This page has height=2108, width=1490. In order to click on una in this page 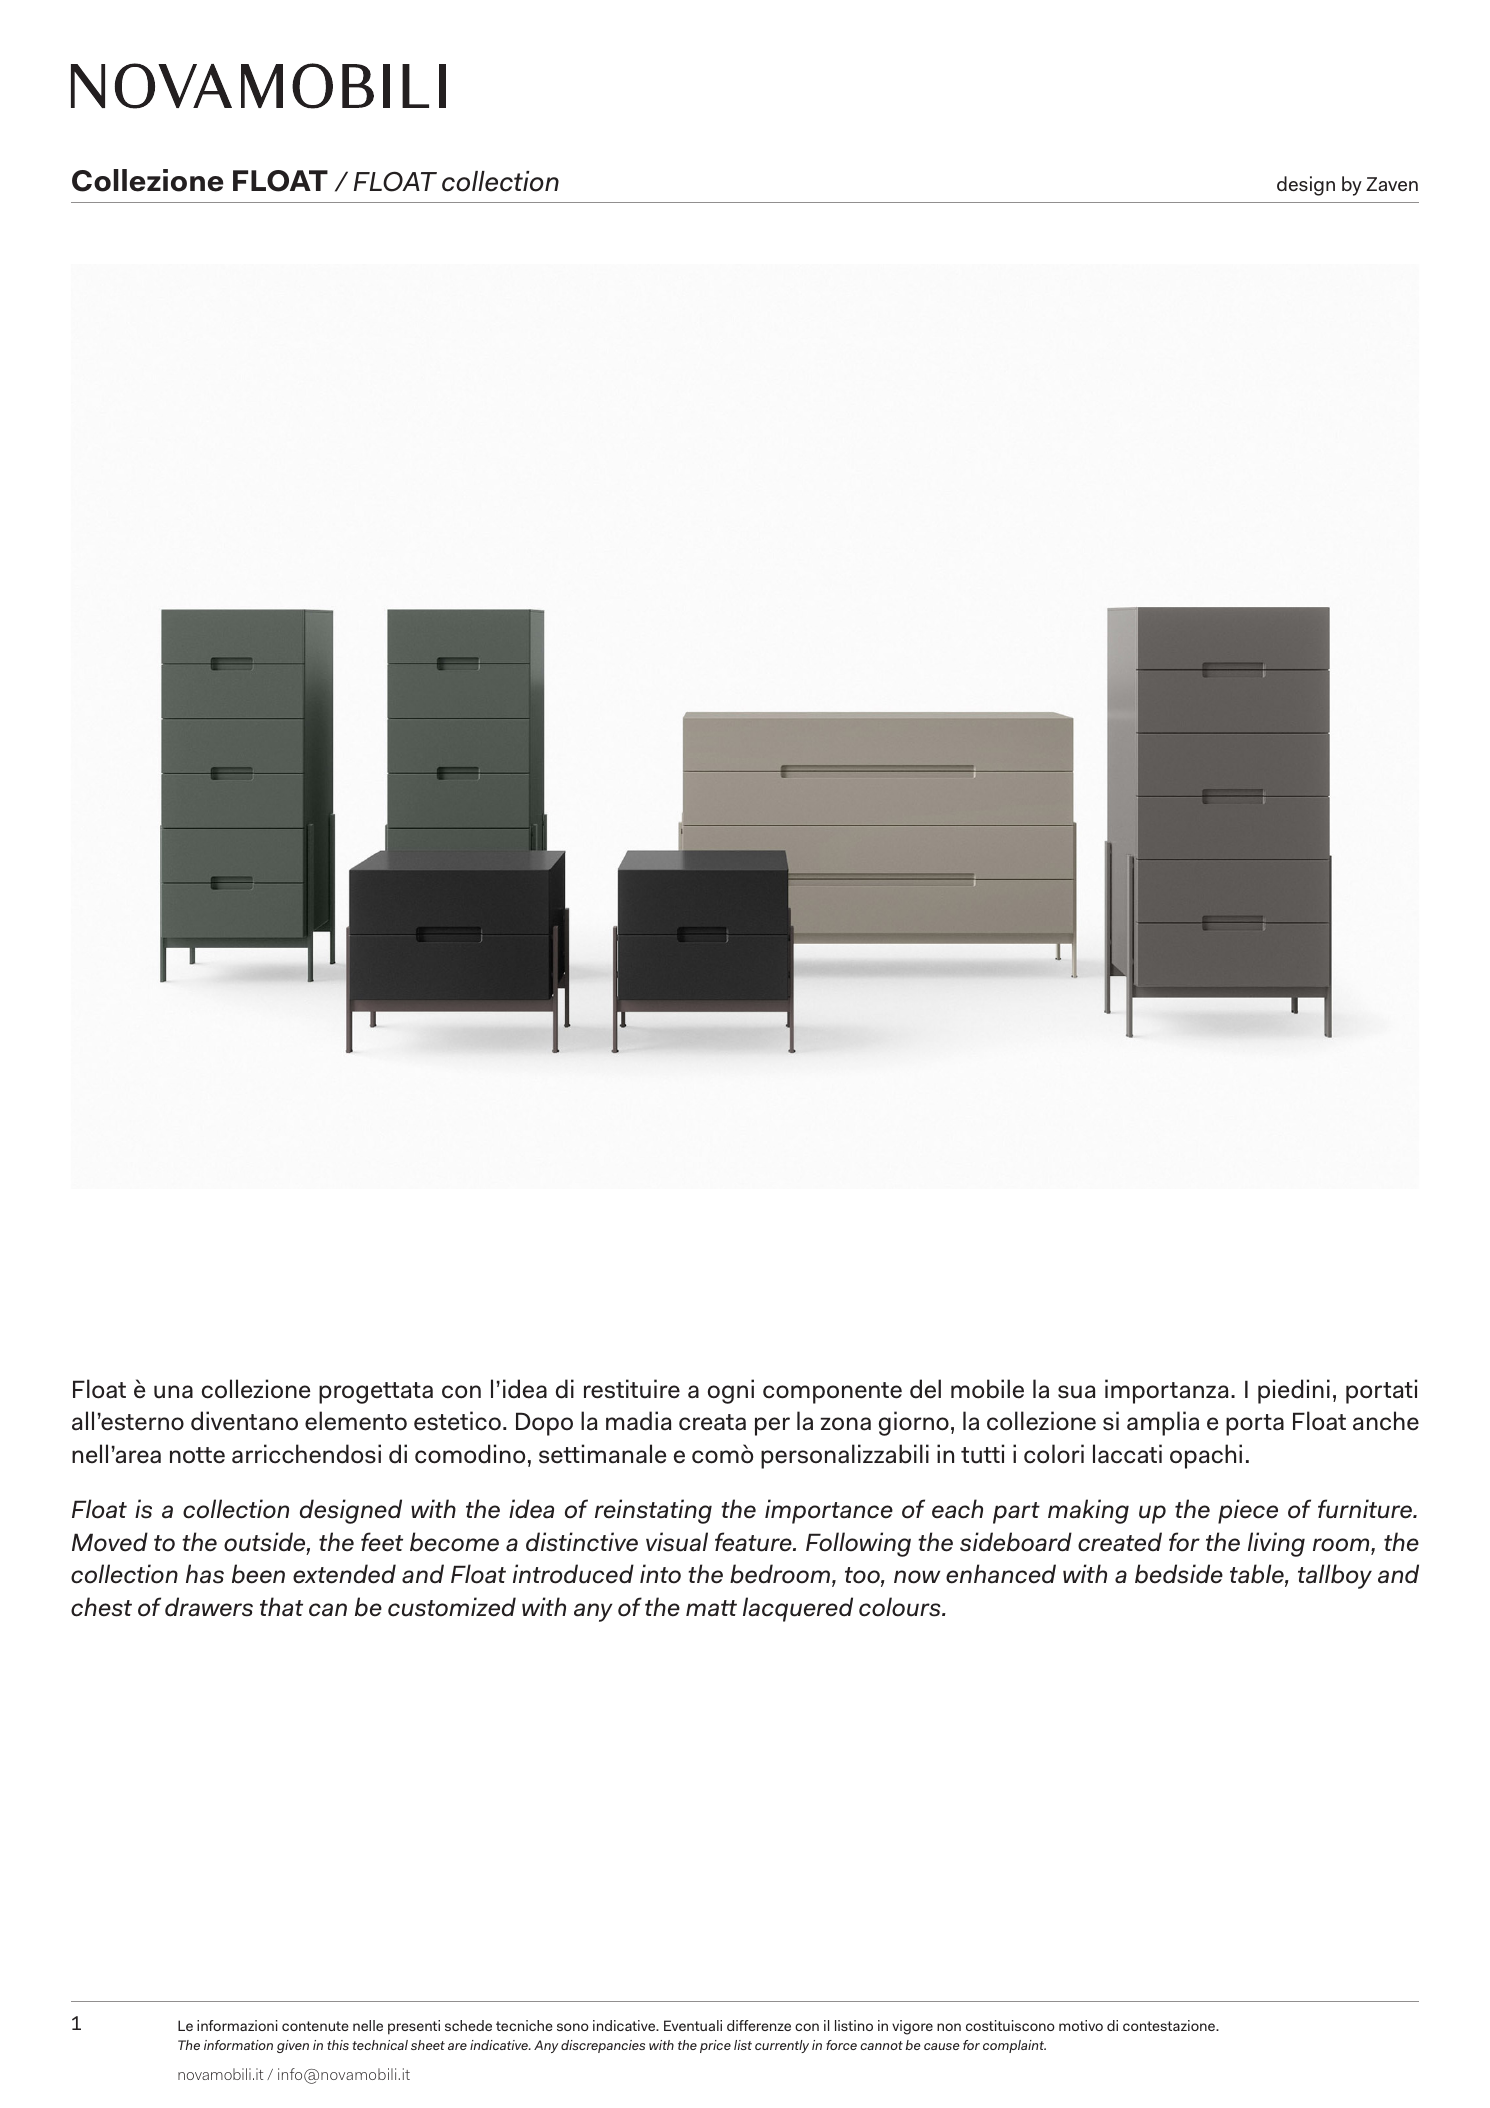, I will do `click(173, 1392)`.
